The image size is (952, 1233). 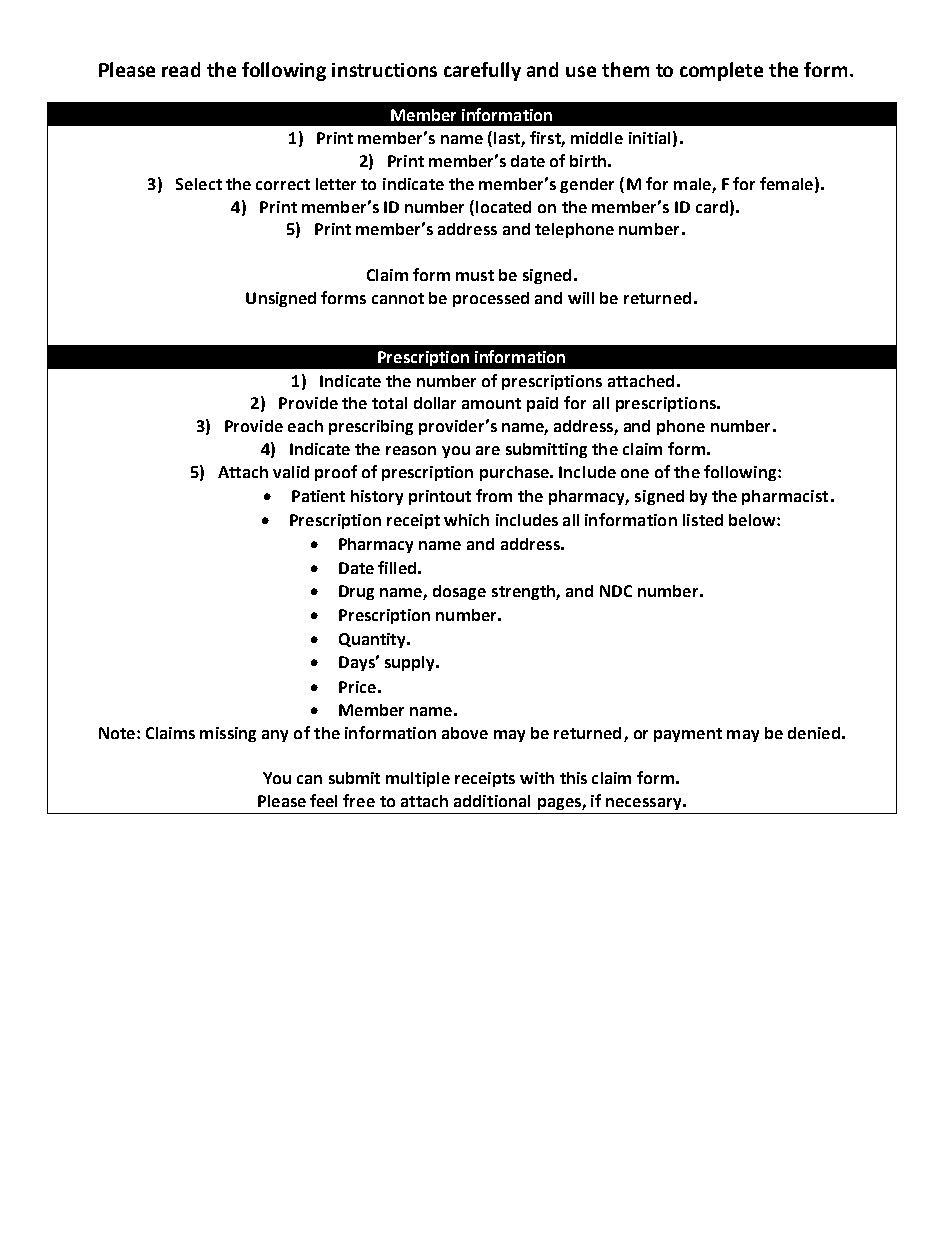 I want to click on Select, so click(x=199, y=184).
